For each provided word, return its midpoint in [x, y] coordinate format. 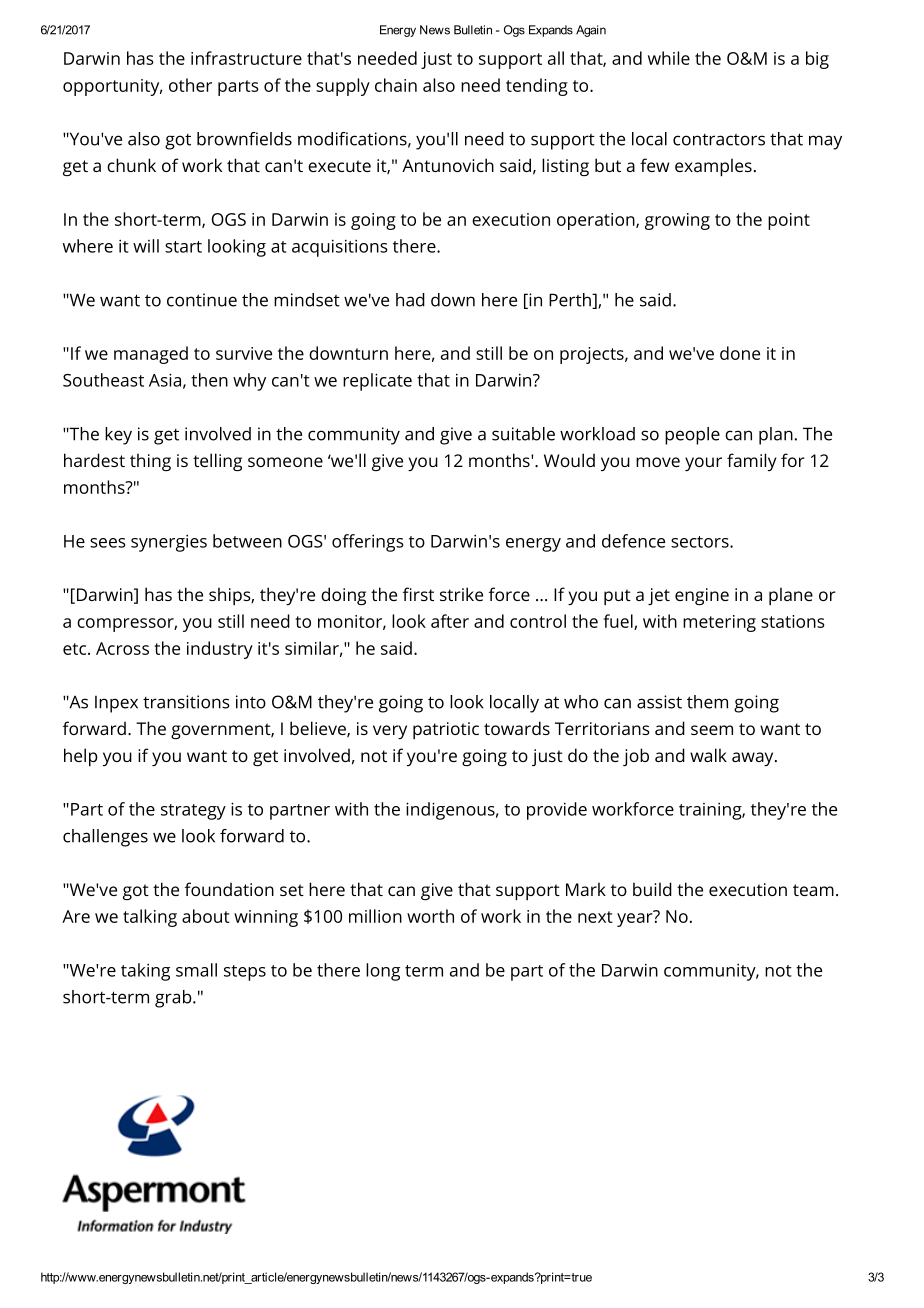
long [383, 972]
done [740, 353]
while [669, 58]
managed [151, 355]
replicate [377, 382]
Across [122, 648]
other [190, 85]
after [450, 621]
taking [145, 972]
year [636, 919]
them [707, 702]
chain [396, 85]
